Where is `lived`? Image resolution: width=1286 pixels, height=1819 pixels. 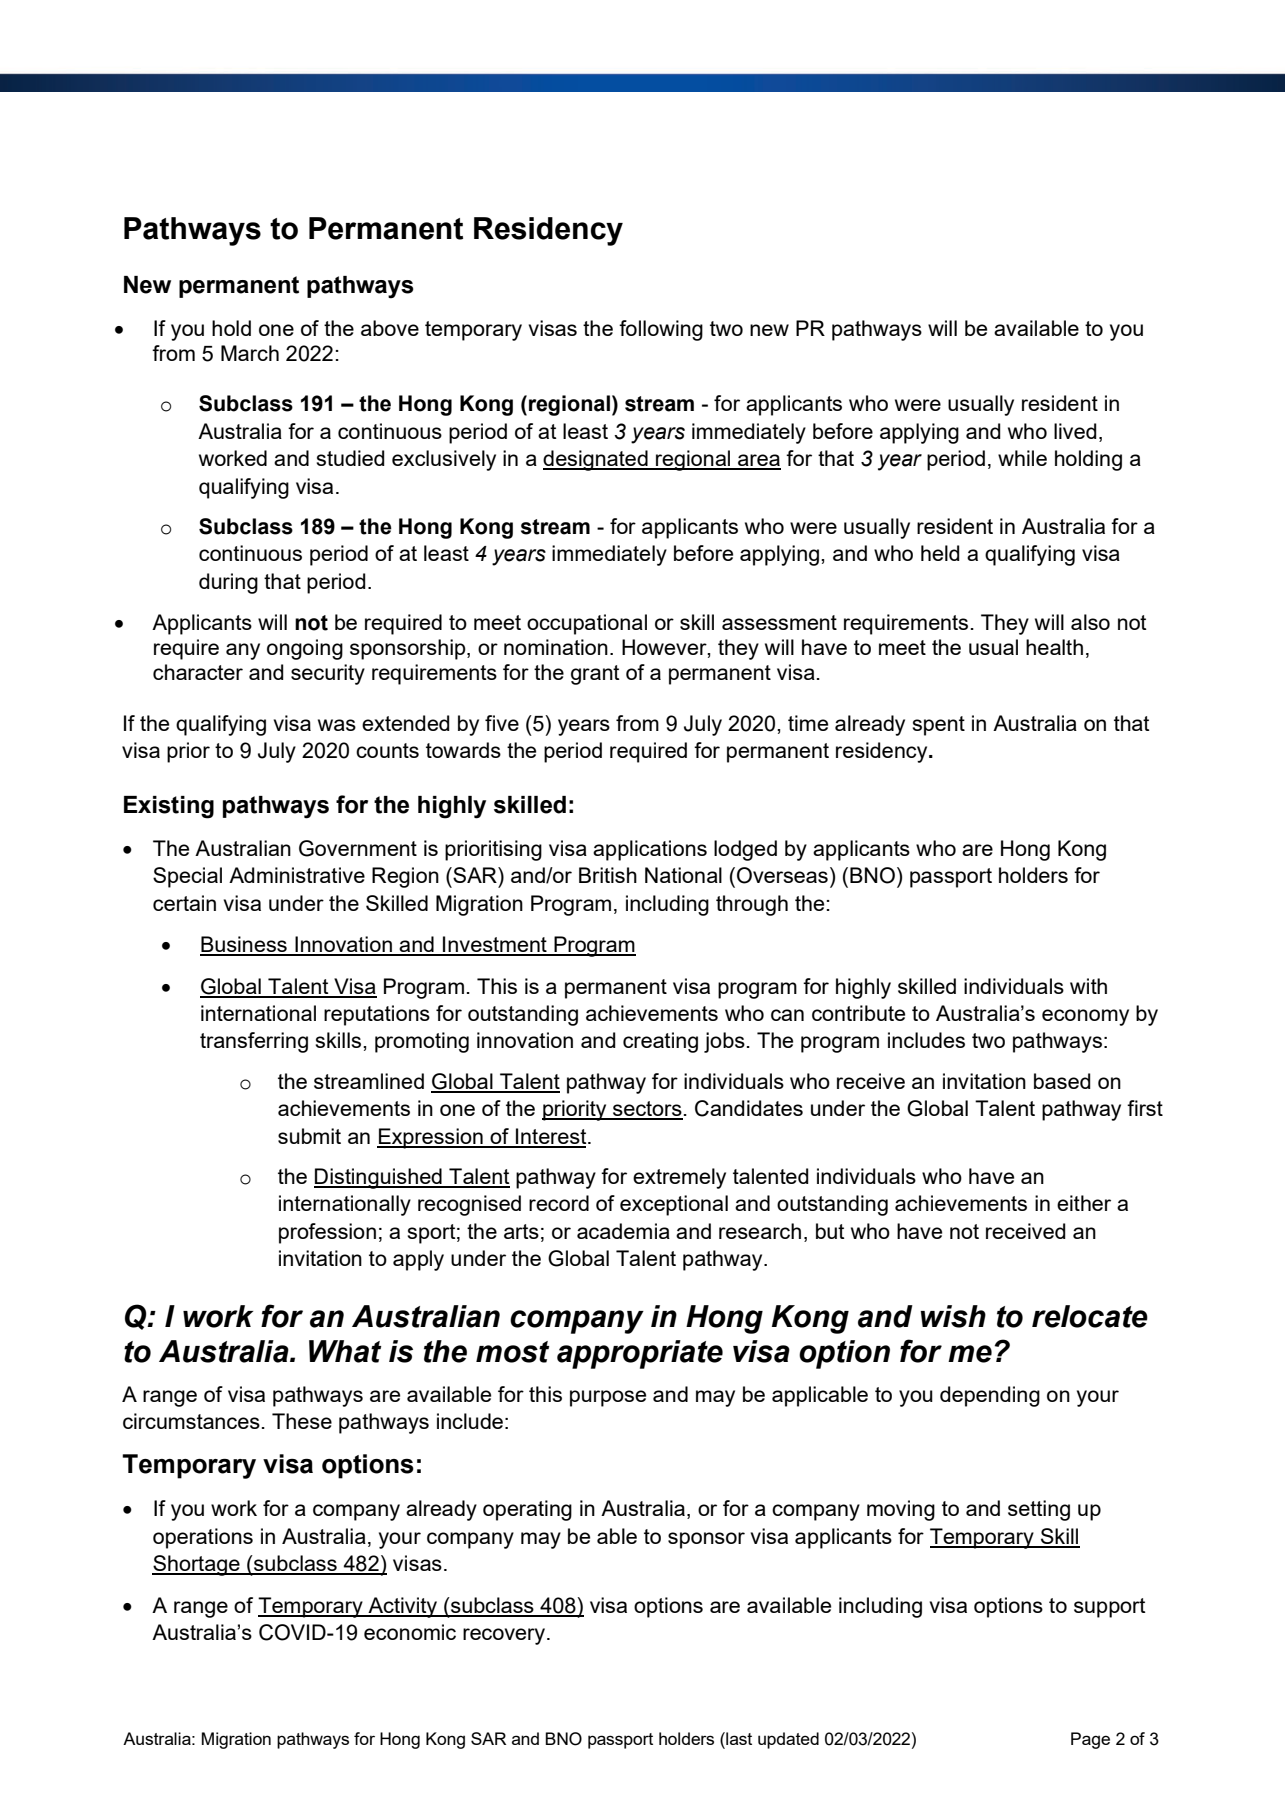 lived is located at coordinates (1075, 431).
